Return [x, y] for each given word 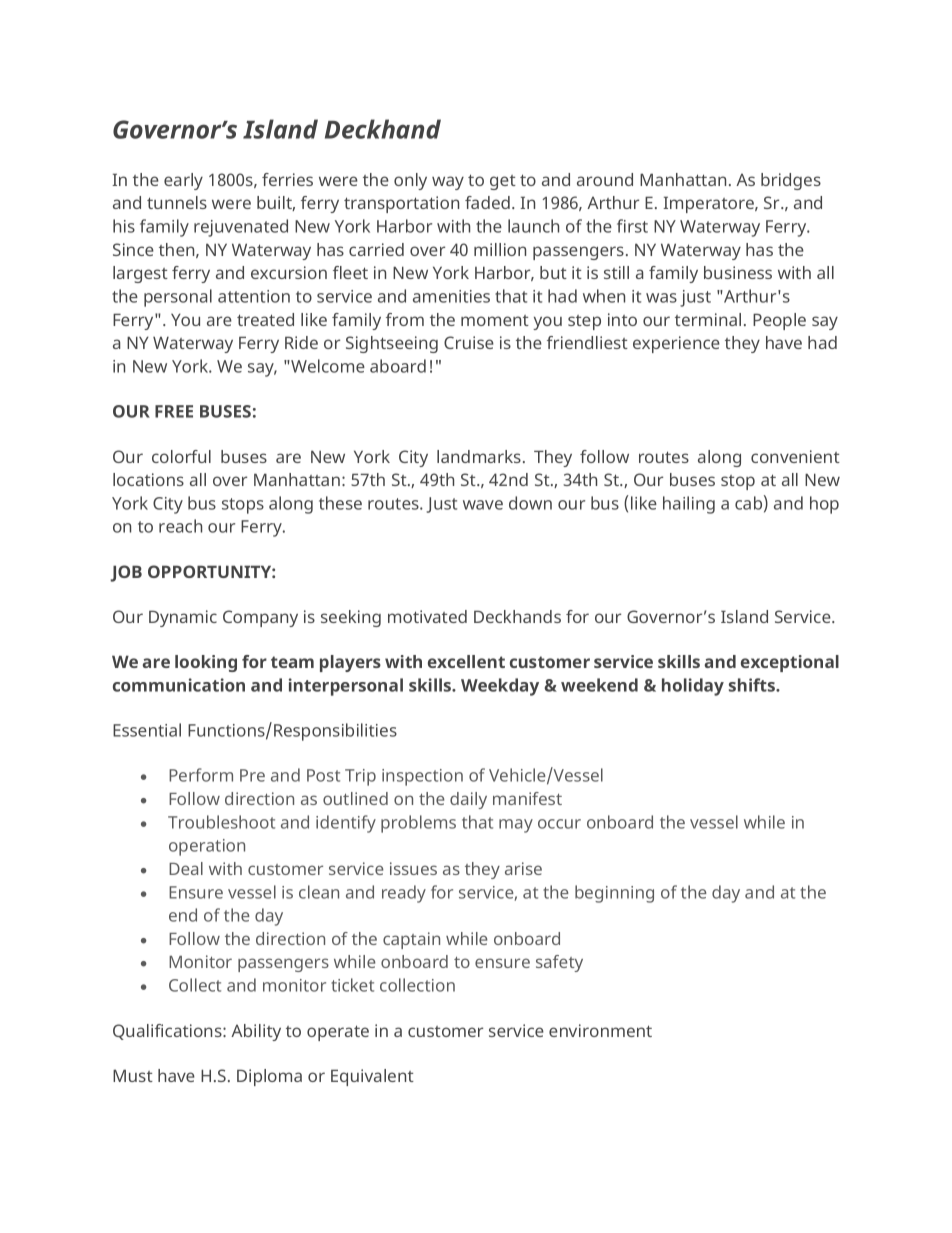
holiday [693, 687]
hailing [689, 505]
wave [483, 505]
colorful [181, 456]
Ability [256, 1032]
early [183, 181]
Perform [201, 775]
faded [487, 202]
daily [468, 800]
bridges [791, 181]
